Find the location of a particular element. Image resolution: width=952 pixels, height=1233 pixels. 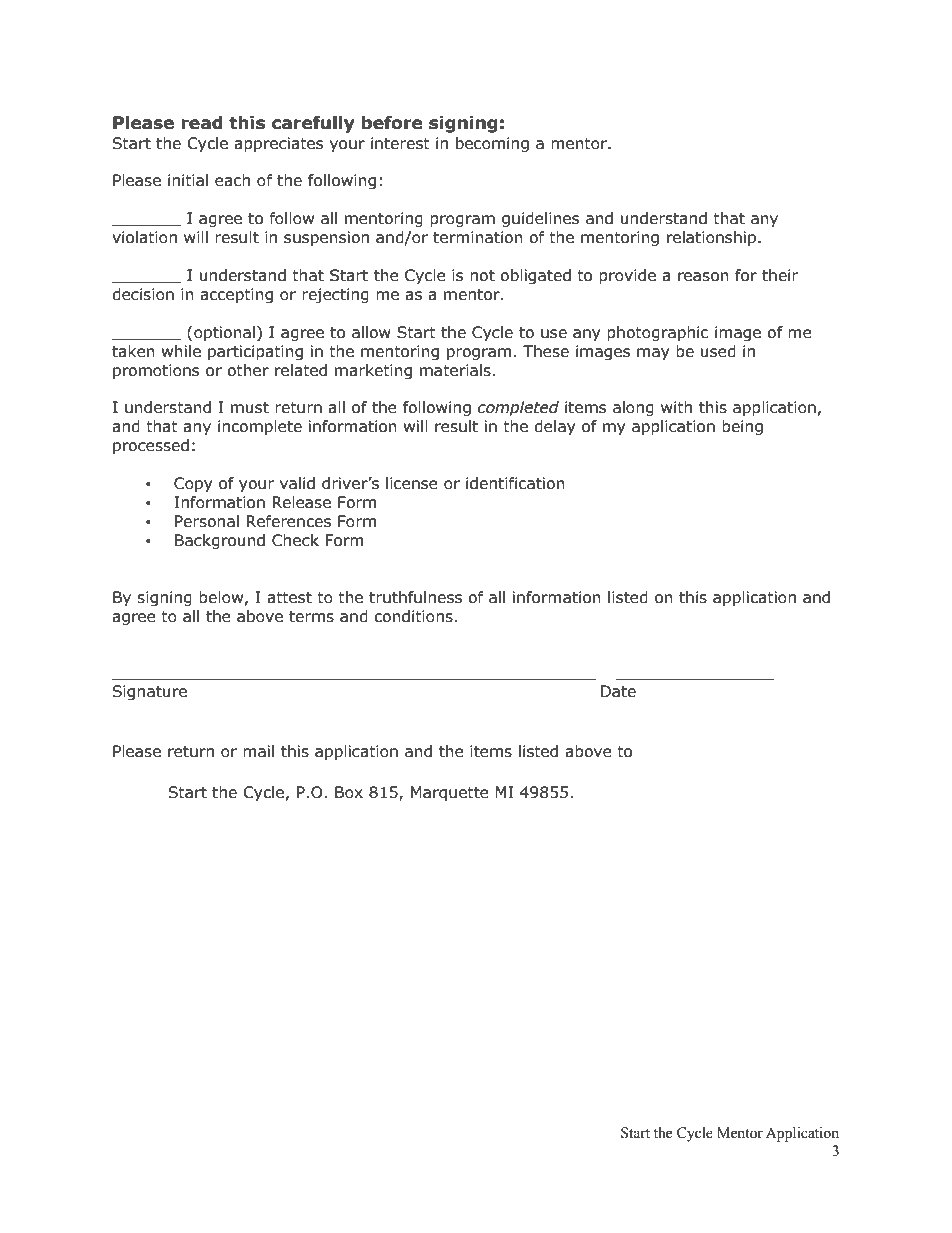

becoming is located at coordinates (492, 144).
